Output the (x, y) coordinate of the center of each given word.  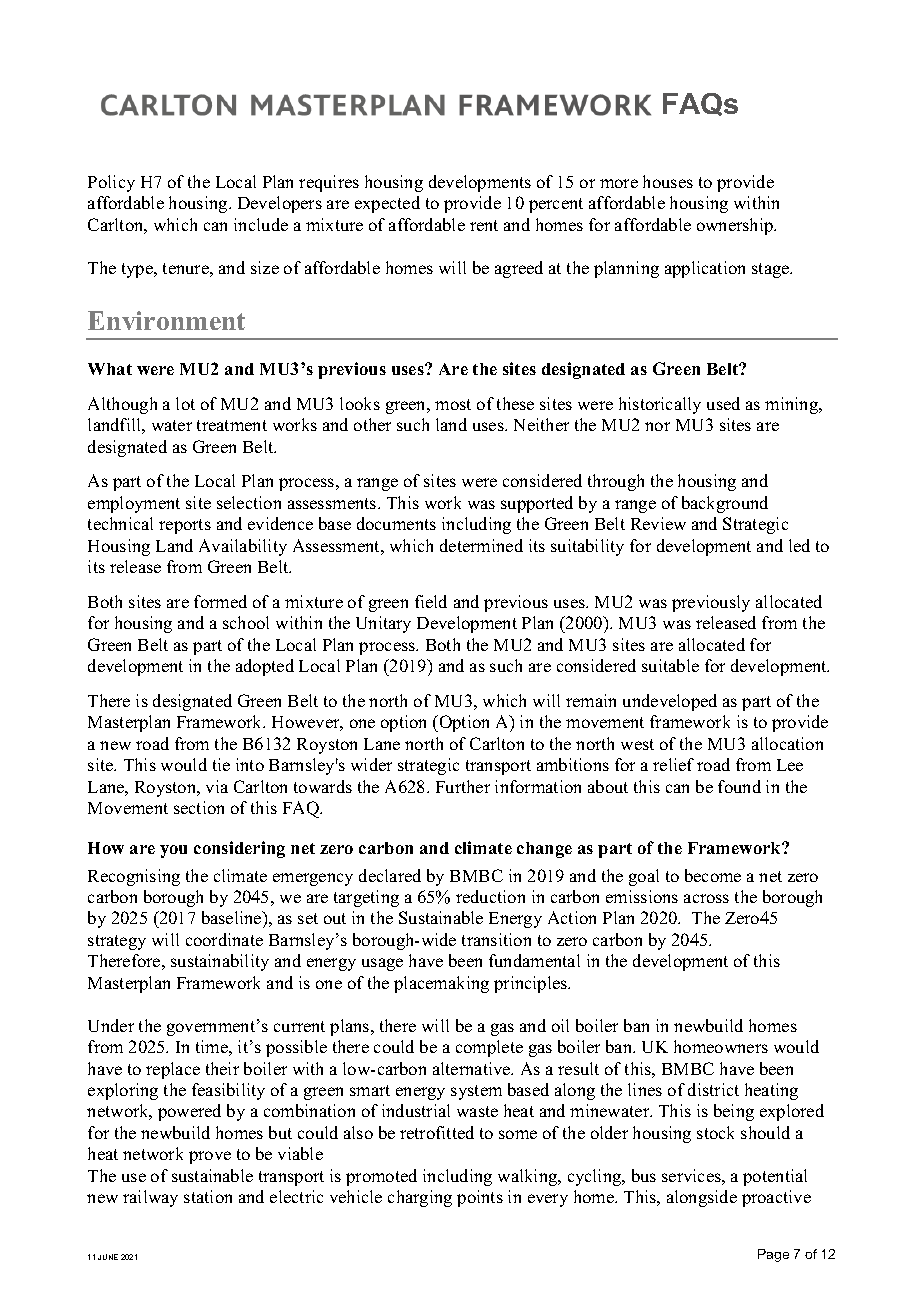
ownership (736, 226)
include (261, 224)
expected (387, 204)
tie (221, 764)
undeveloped (670, 702)
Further (463, 786)
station (208, 1196)
